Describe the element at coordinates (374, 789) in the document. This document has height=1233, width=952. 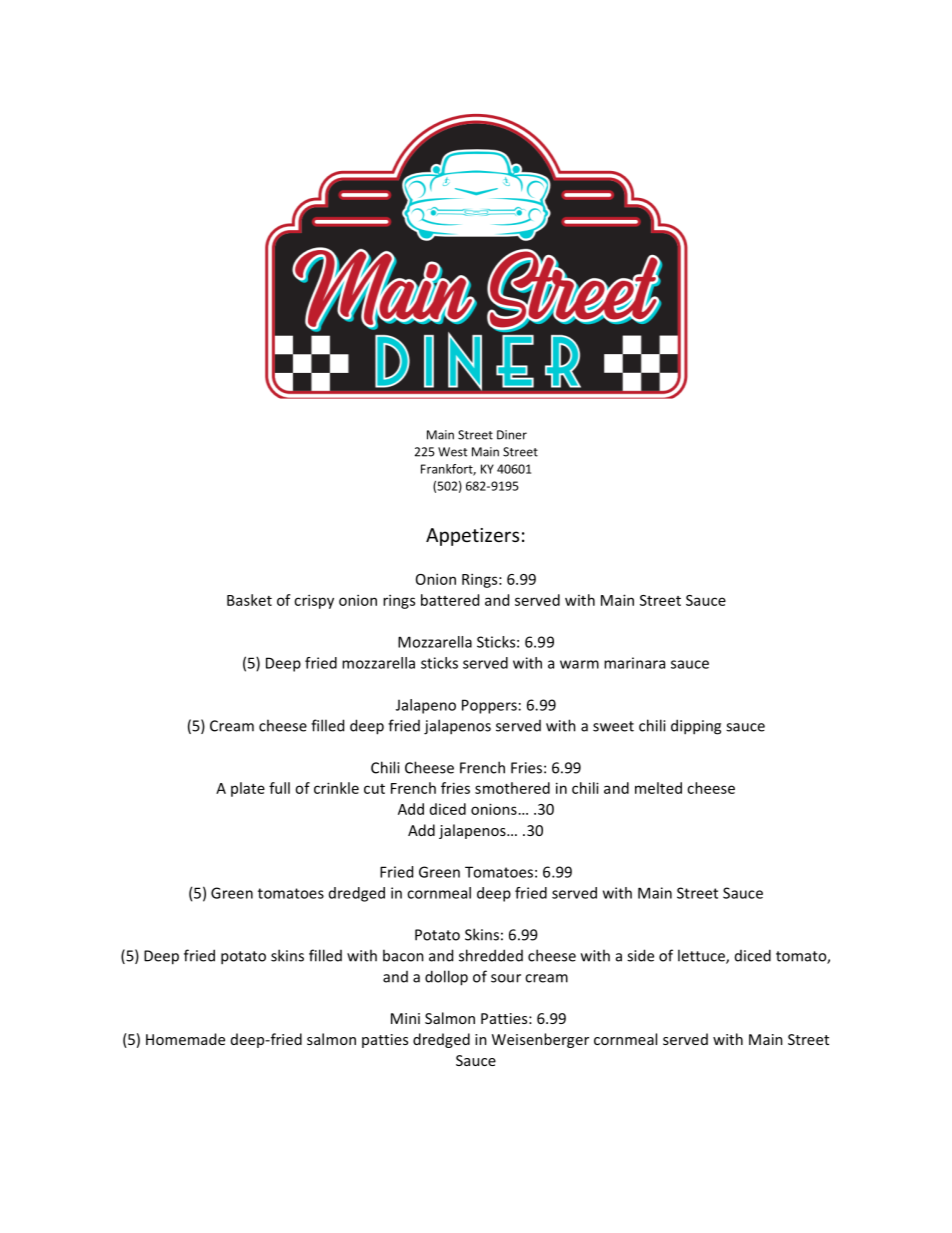
I see `cut` at that location.
